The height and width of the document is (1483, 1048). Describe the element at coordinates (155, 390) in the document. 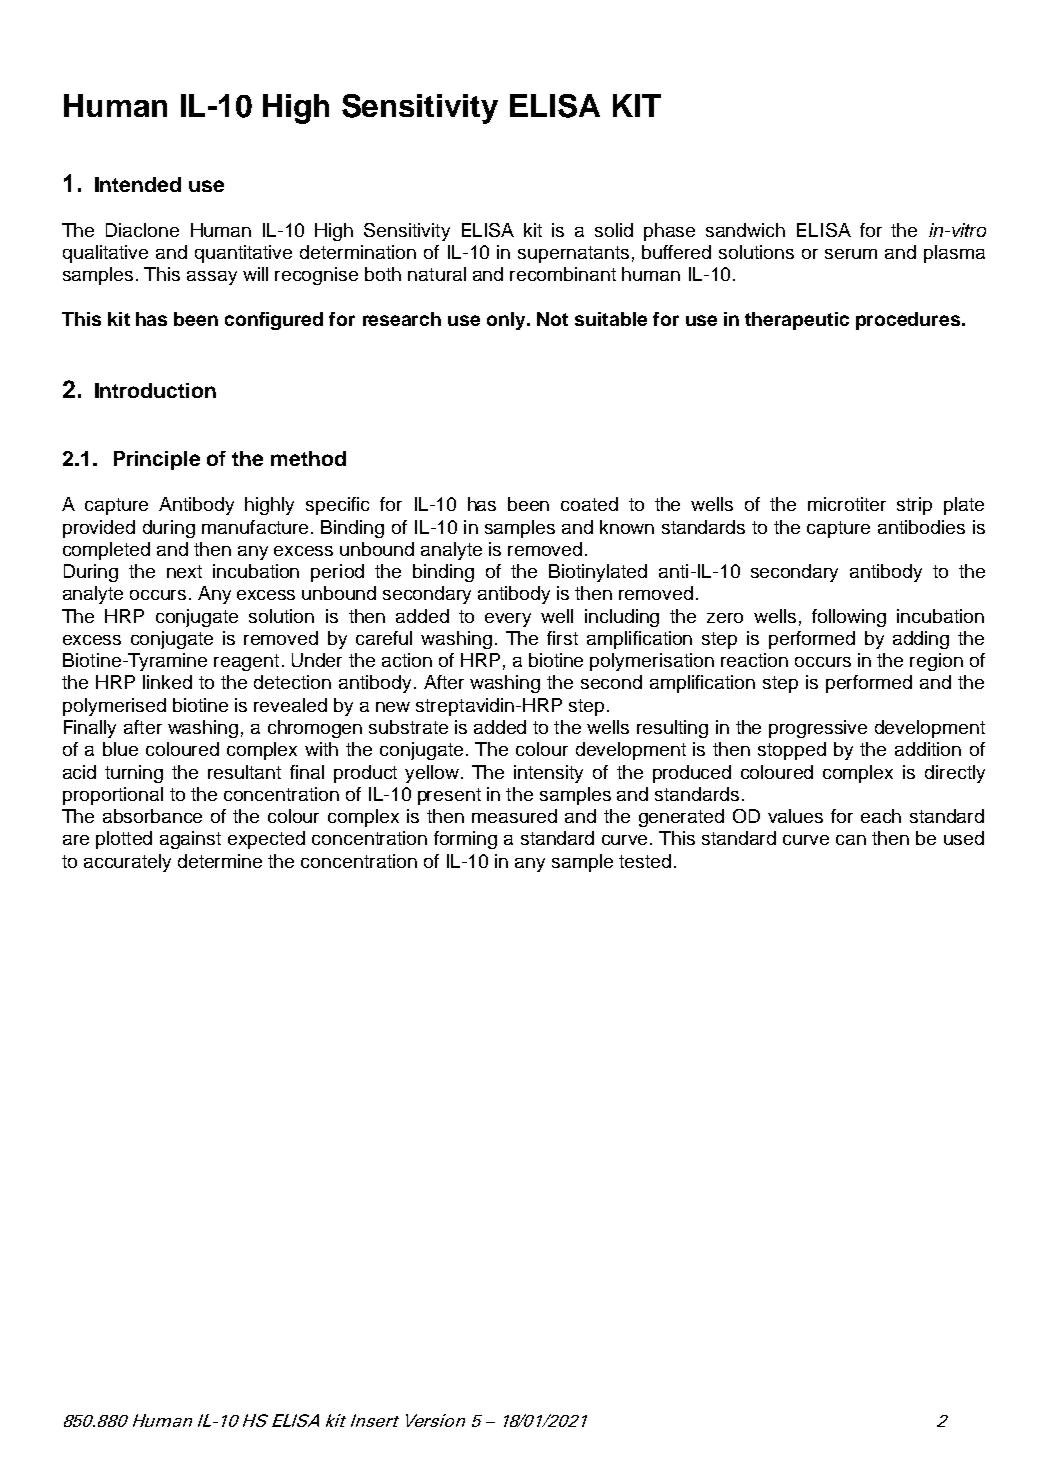

I see `Introduction` at that location.
